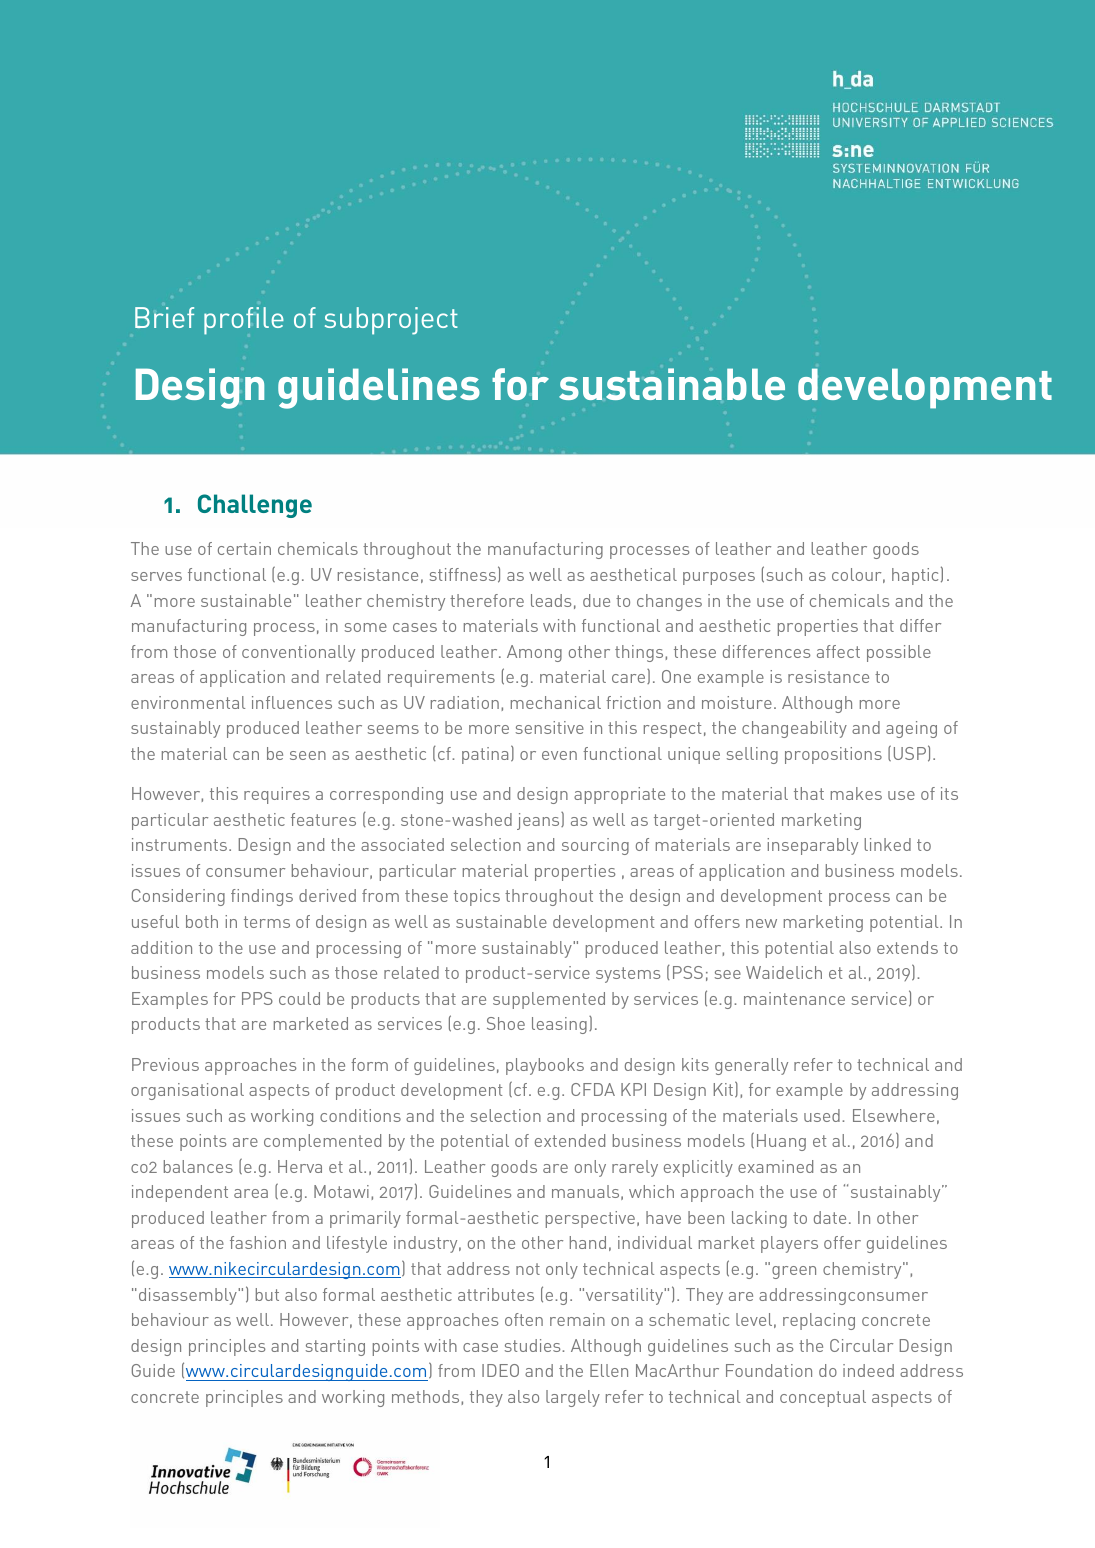 This screenshot has height=1548, width=1095. I want to click on starting, so click(335, 1347).
